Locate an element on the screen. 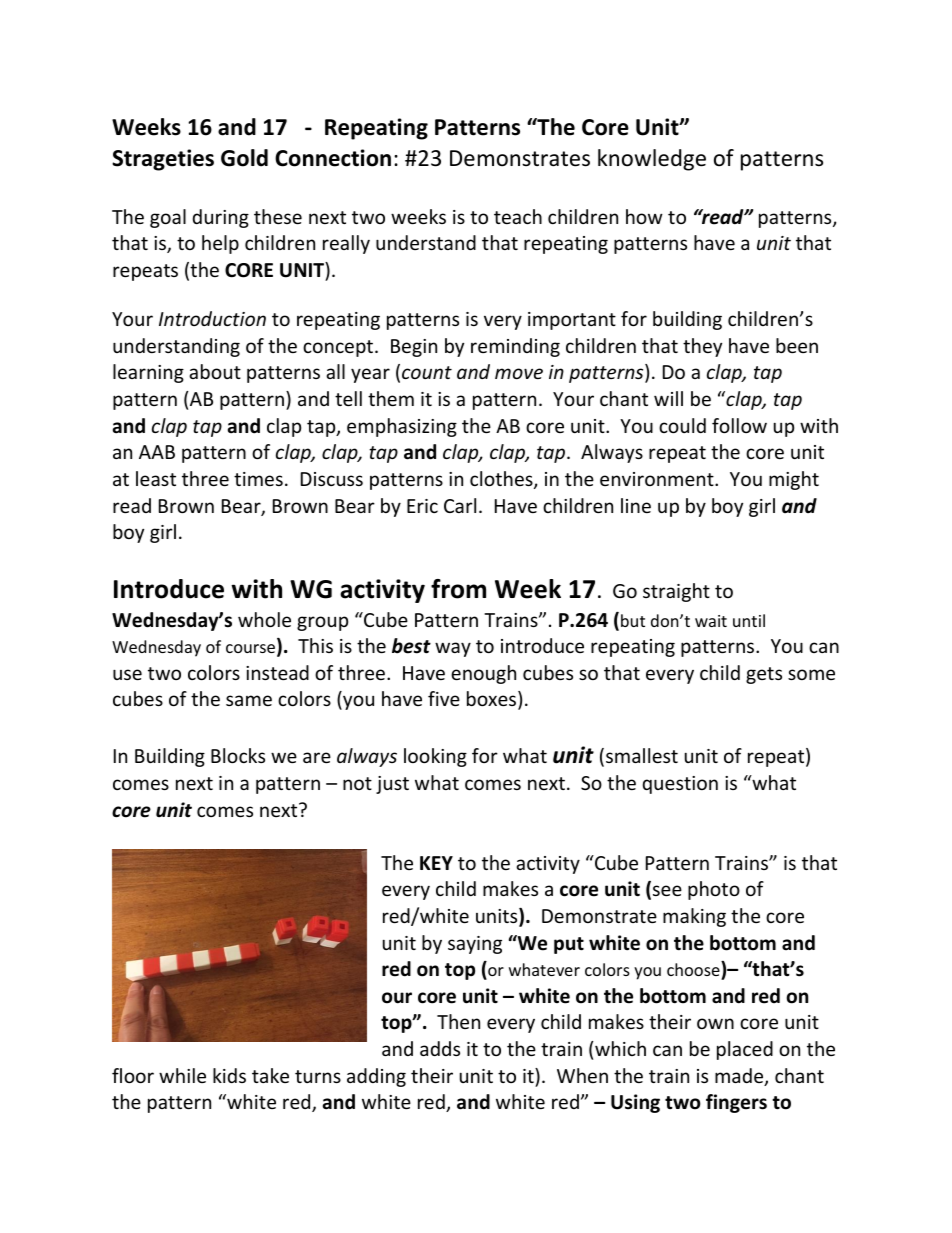 This screenshot has width=952, height=1233. count is located at coordinates (427, 372).
